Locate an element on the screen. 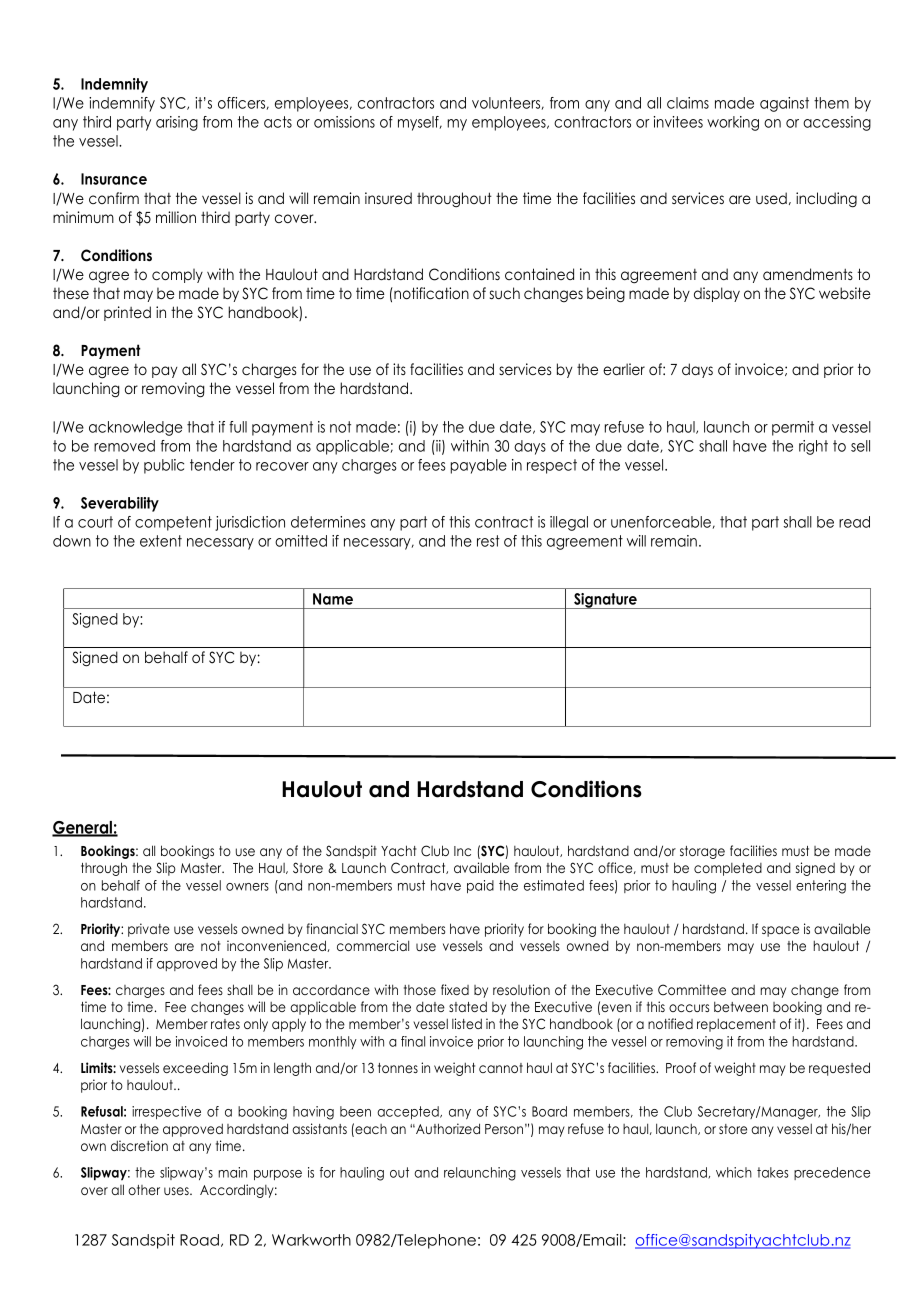  acknowledge is located at coordinates (135, 428).
